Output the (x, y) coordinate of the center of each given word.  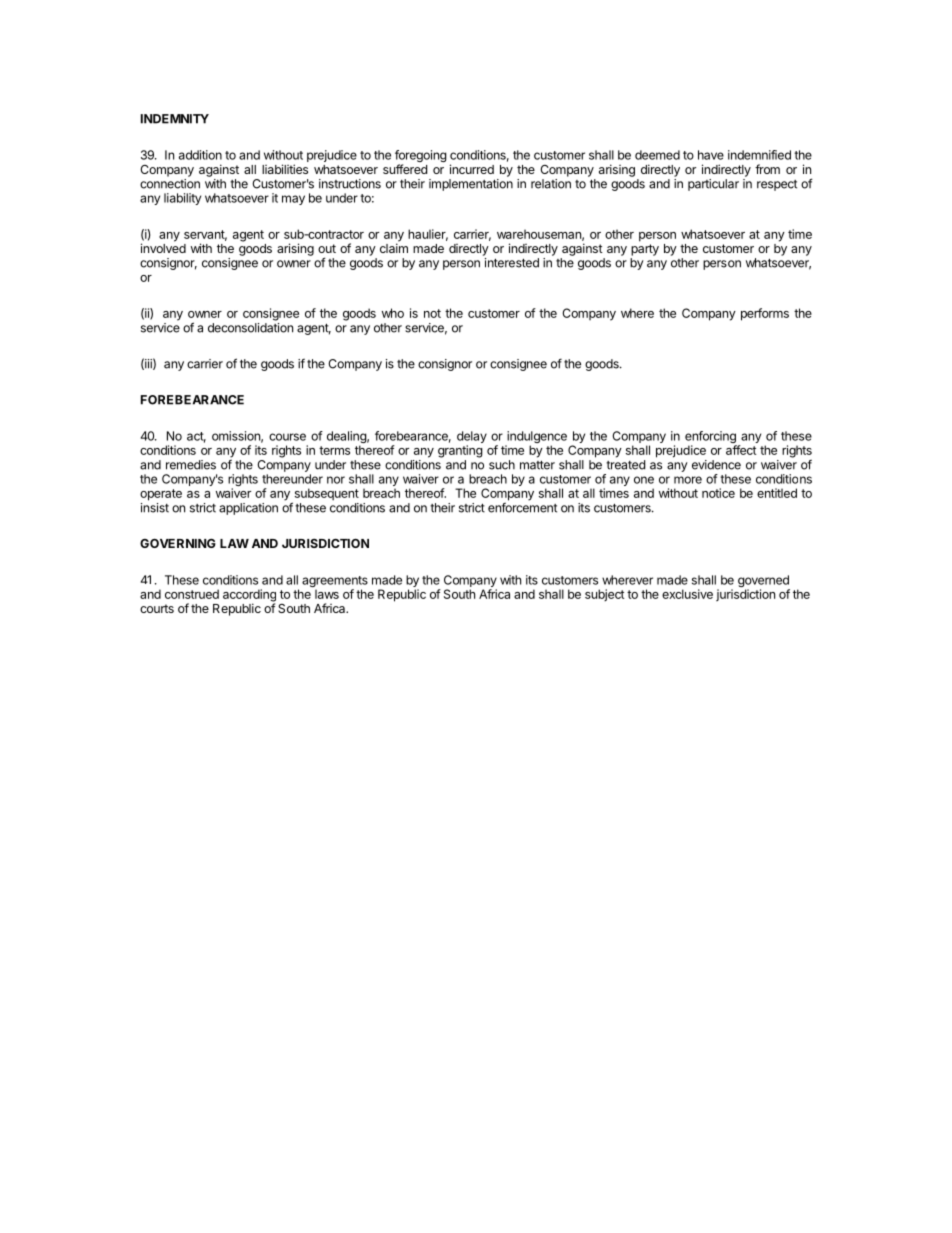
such (502, 465)
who (393, 313)
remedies (191, 465)
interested (512, 263)
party (645, 250)
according (249, 596)
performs (765, 314)
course (287, 437)
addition (200, 155)
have (711, 155)
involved (163, 248)
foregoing (421, 157)
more (688, 480)
